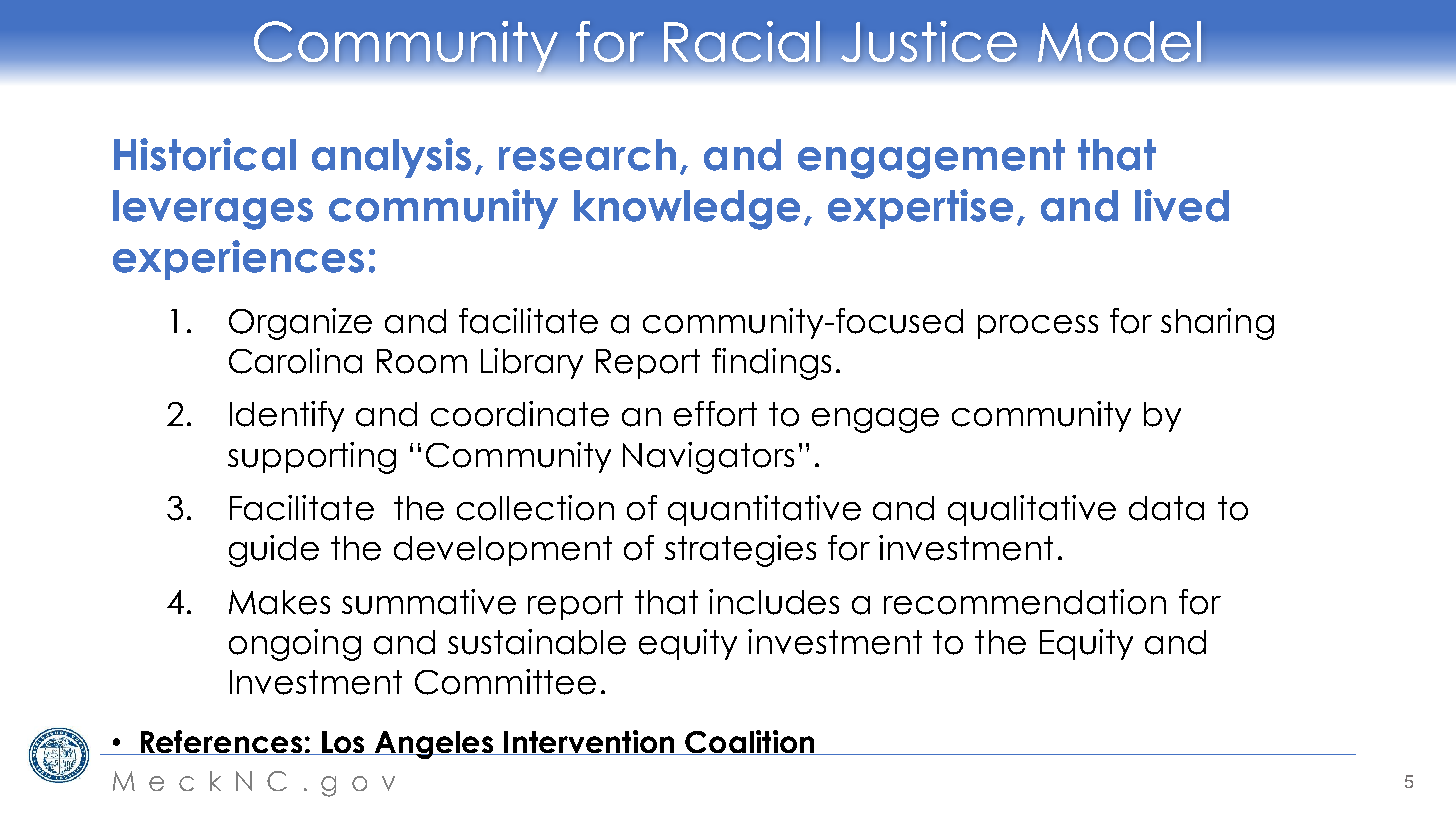 The width and height of the document is (1456, 819). What do you see at coordinates (1038, 327) in the document?
I see `process` at bounding box center [1038, 327].
